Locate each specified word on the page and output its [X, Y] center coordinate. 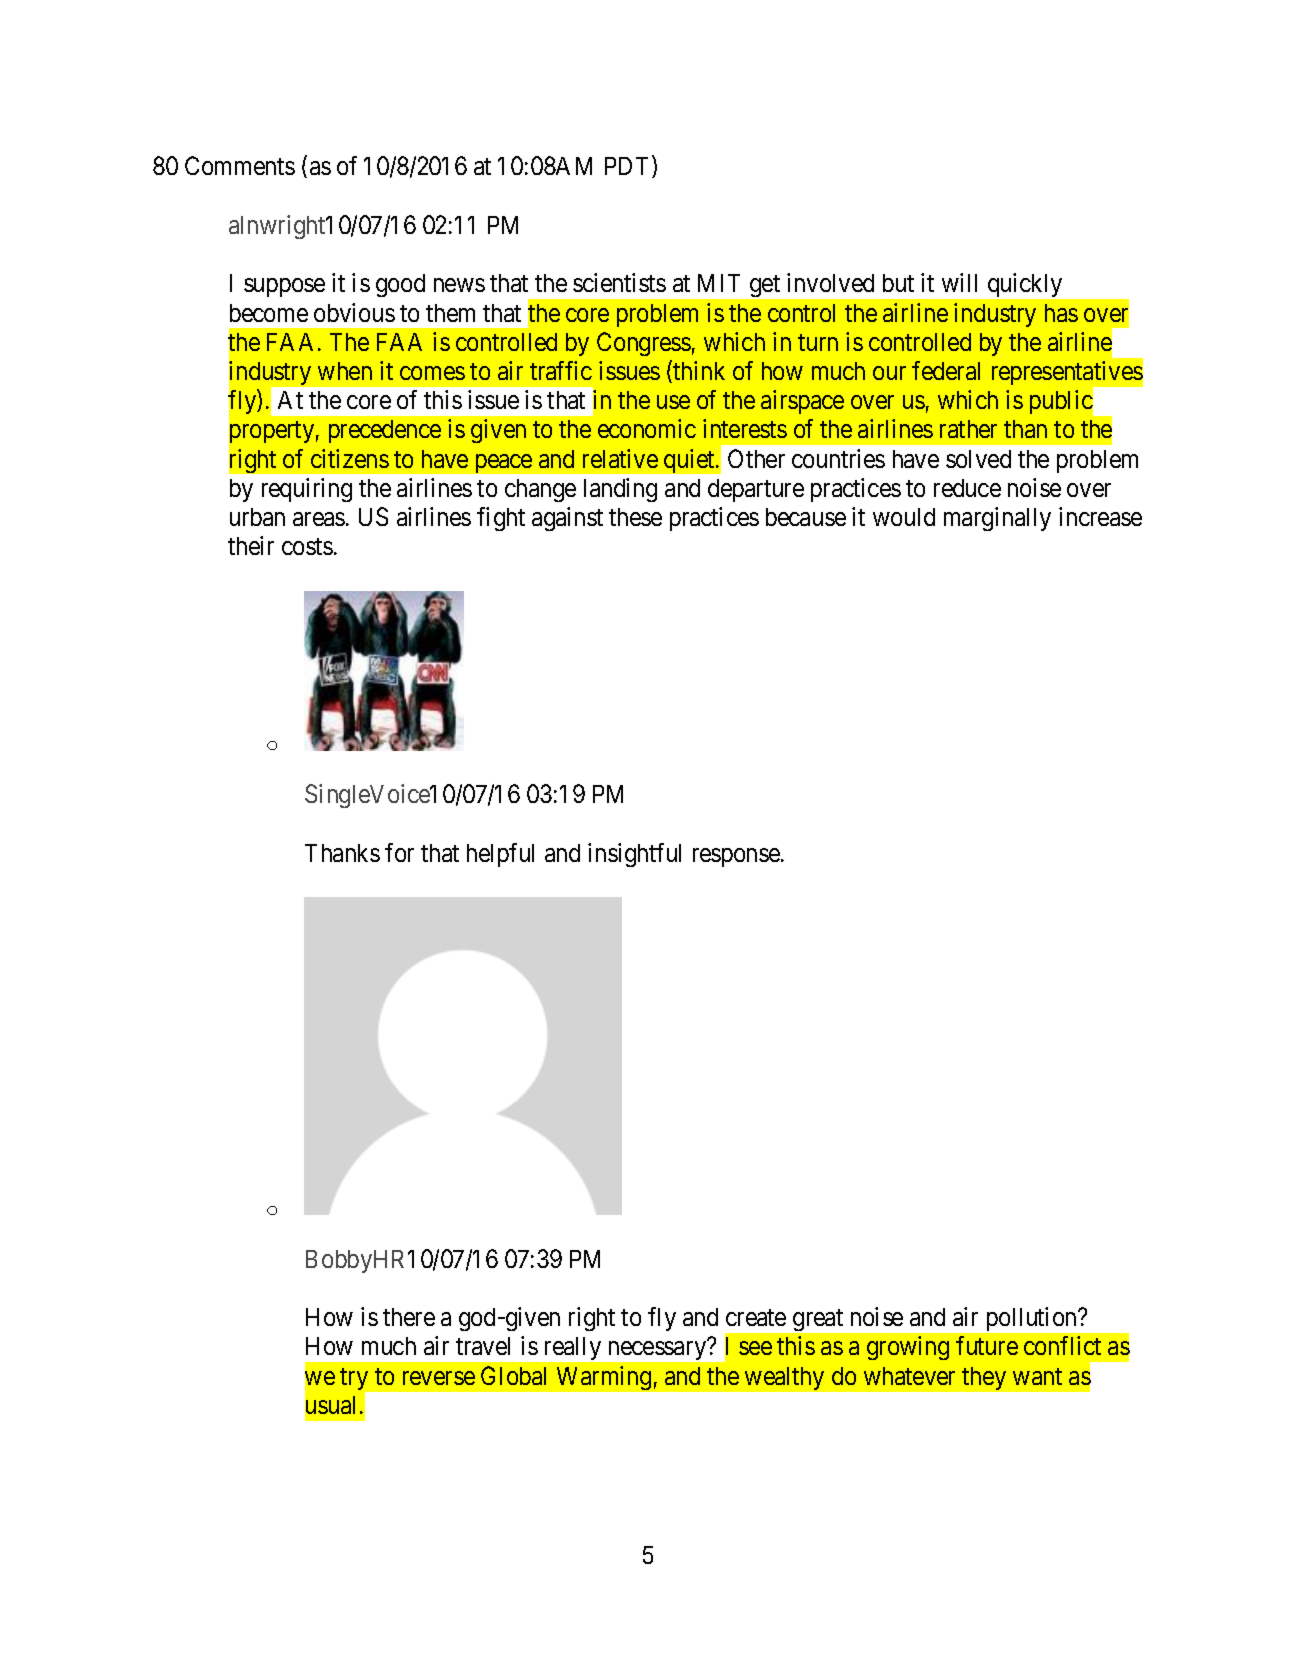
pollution [1033, 1319]
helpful [500, 855]
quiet [690, 461]
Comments [240, 165]
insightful [634, 855]
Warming [604, 1378]
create [756, 1318]
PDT [629, 167]
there [409, 1317]
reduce [967, 488]
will [959, 282]
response [737, 857]
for [399, 852]
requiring [307, 490]
